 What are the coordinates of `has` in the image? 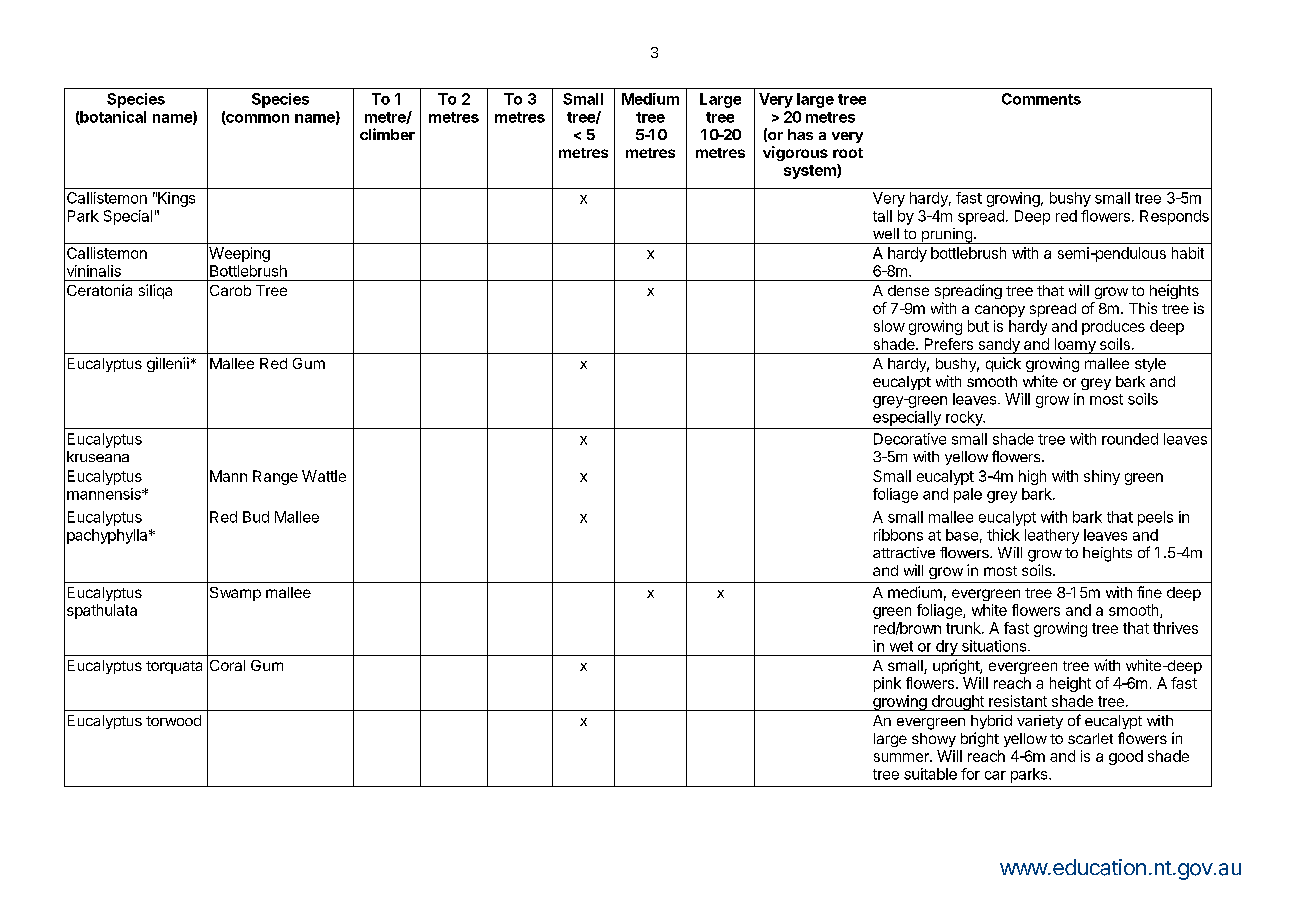 It's located at (800, 134).
